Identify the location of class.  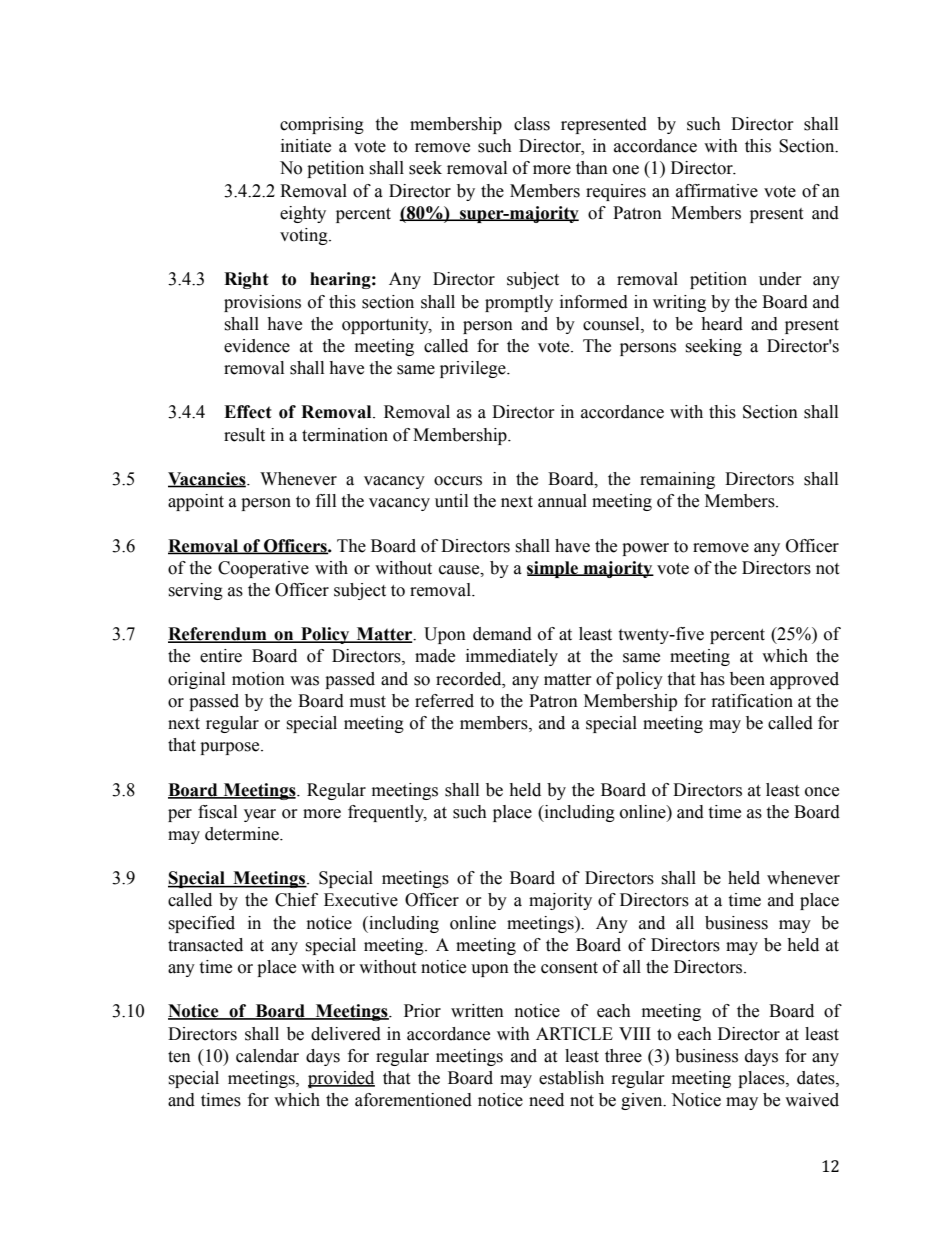
(532, 124).
